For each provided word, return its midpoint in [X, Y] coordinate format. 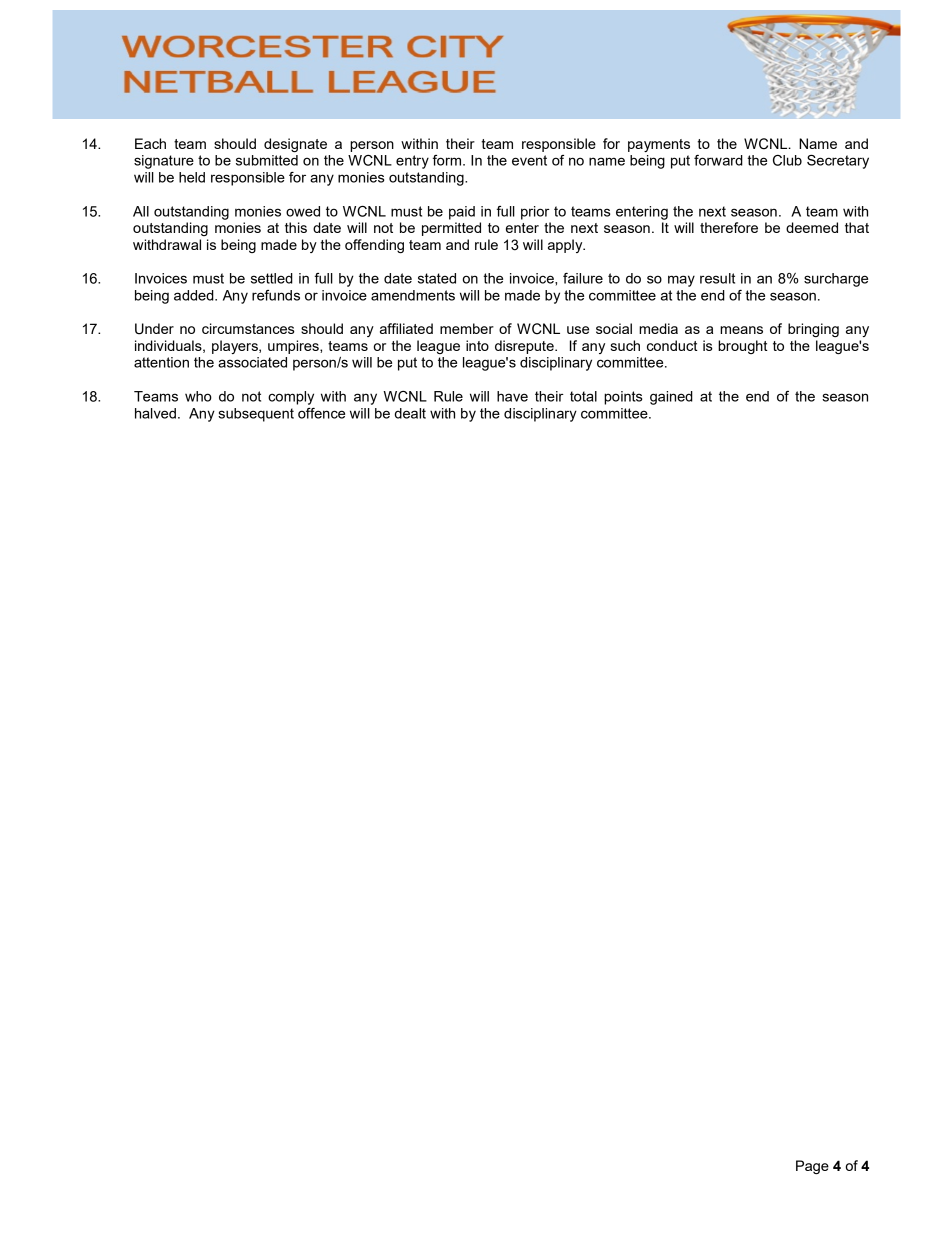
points [623, 398]
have [512, 396]
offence [321, 413]
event [529, 160]
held [192, 177]
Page [812, 1167]
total [583, 396]
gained [671, 398]
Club [787, 160]
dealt [410, 413]
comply [291, 398]
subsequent [256, 415]
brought [743, 347]
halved [155, 413]
